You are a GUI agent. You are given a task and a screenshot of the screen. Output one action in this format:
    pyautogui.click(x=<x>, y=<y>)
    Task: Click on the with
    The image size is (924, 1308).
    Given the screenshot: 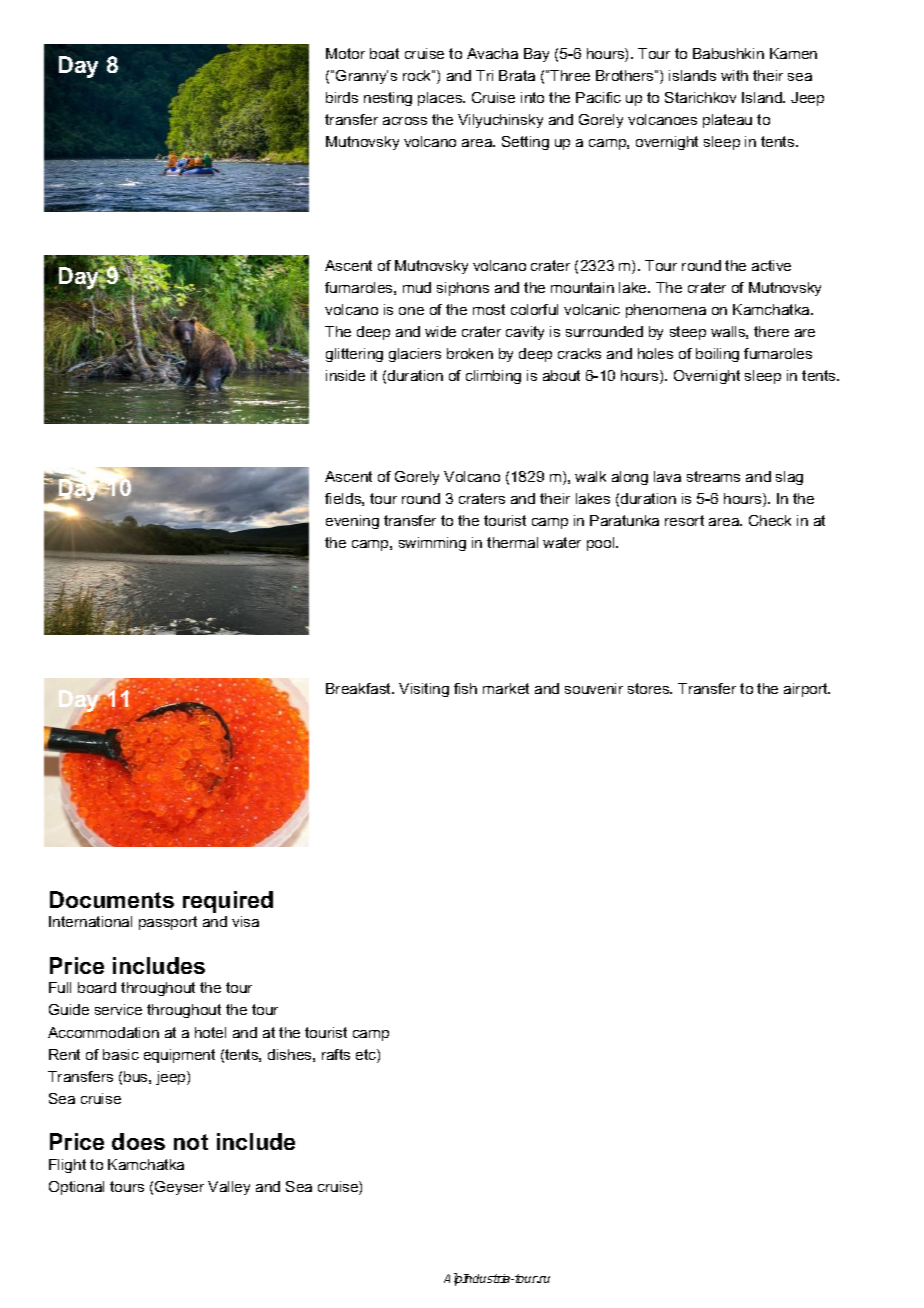 What is the action you would take?
    pyautogui.click(x=734, y=75)
